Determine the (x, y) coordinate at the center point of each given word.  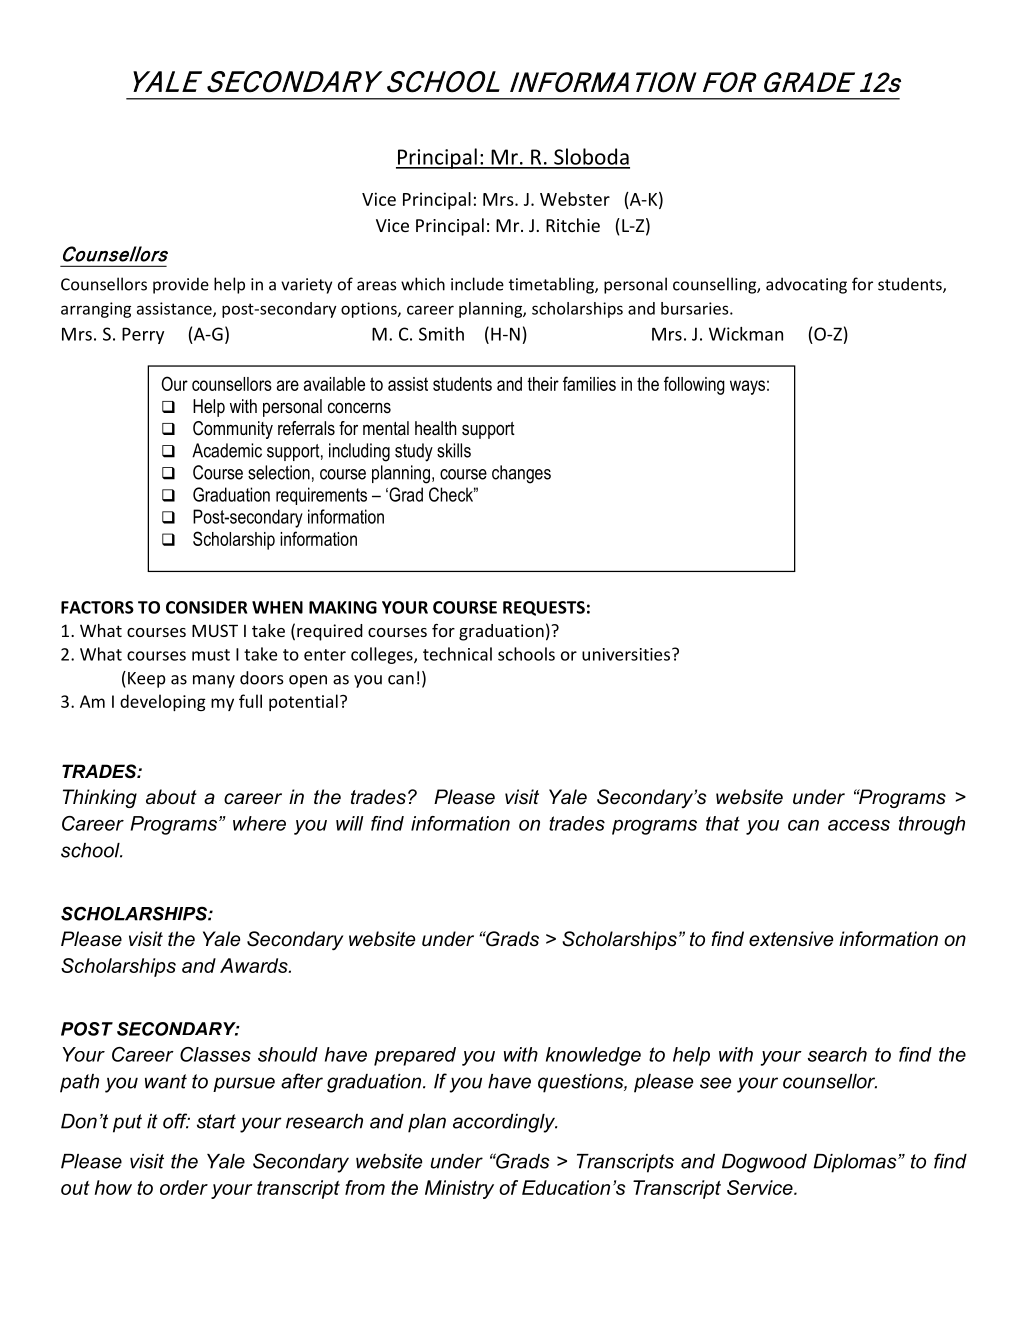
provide (181, 285)
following (694, 385)
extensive (791, 939)
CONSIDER (206, 607)
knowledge (593, 1056)
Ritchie (573, 225)
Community (233, 430)
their (543, 384)
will (350, 823)
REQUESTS (544, 608)
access (859, 825)
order (184, 1187)
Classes (215, 1054)
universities (626, 654)
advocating (806, 285)
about (171, 797)
